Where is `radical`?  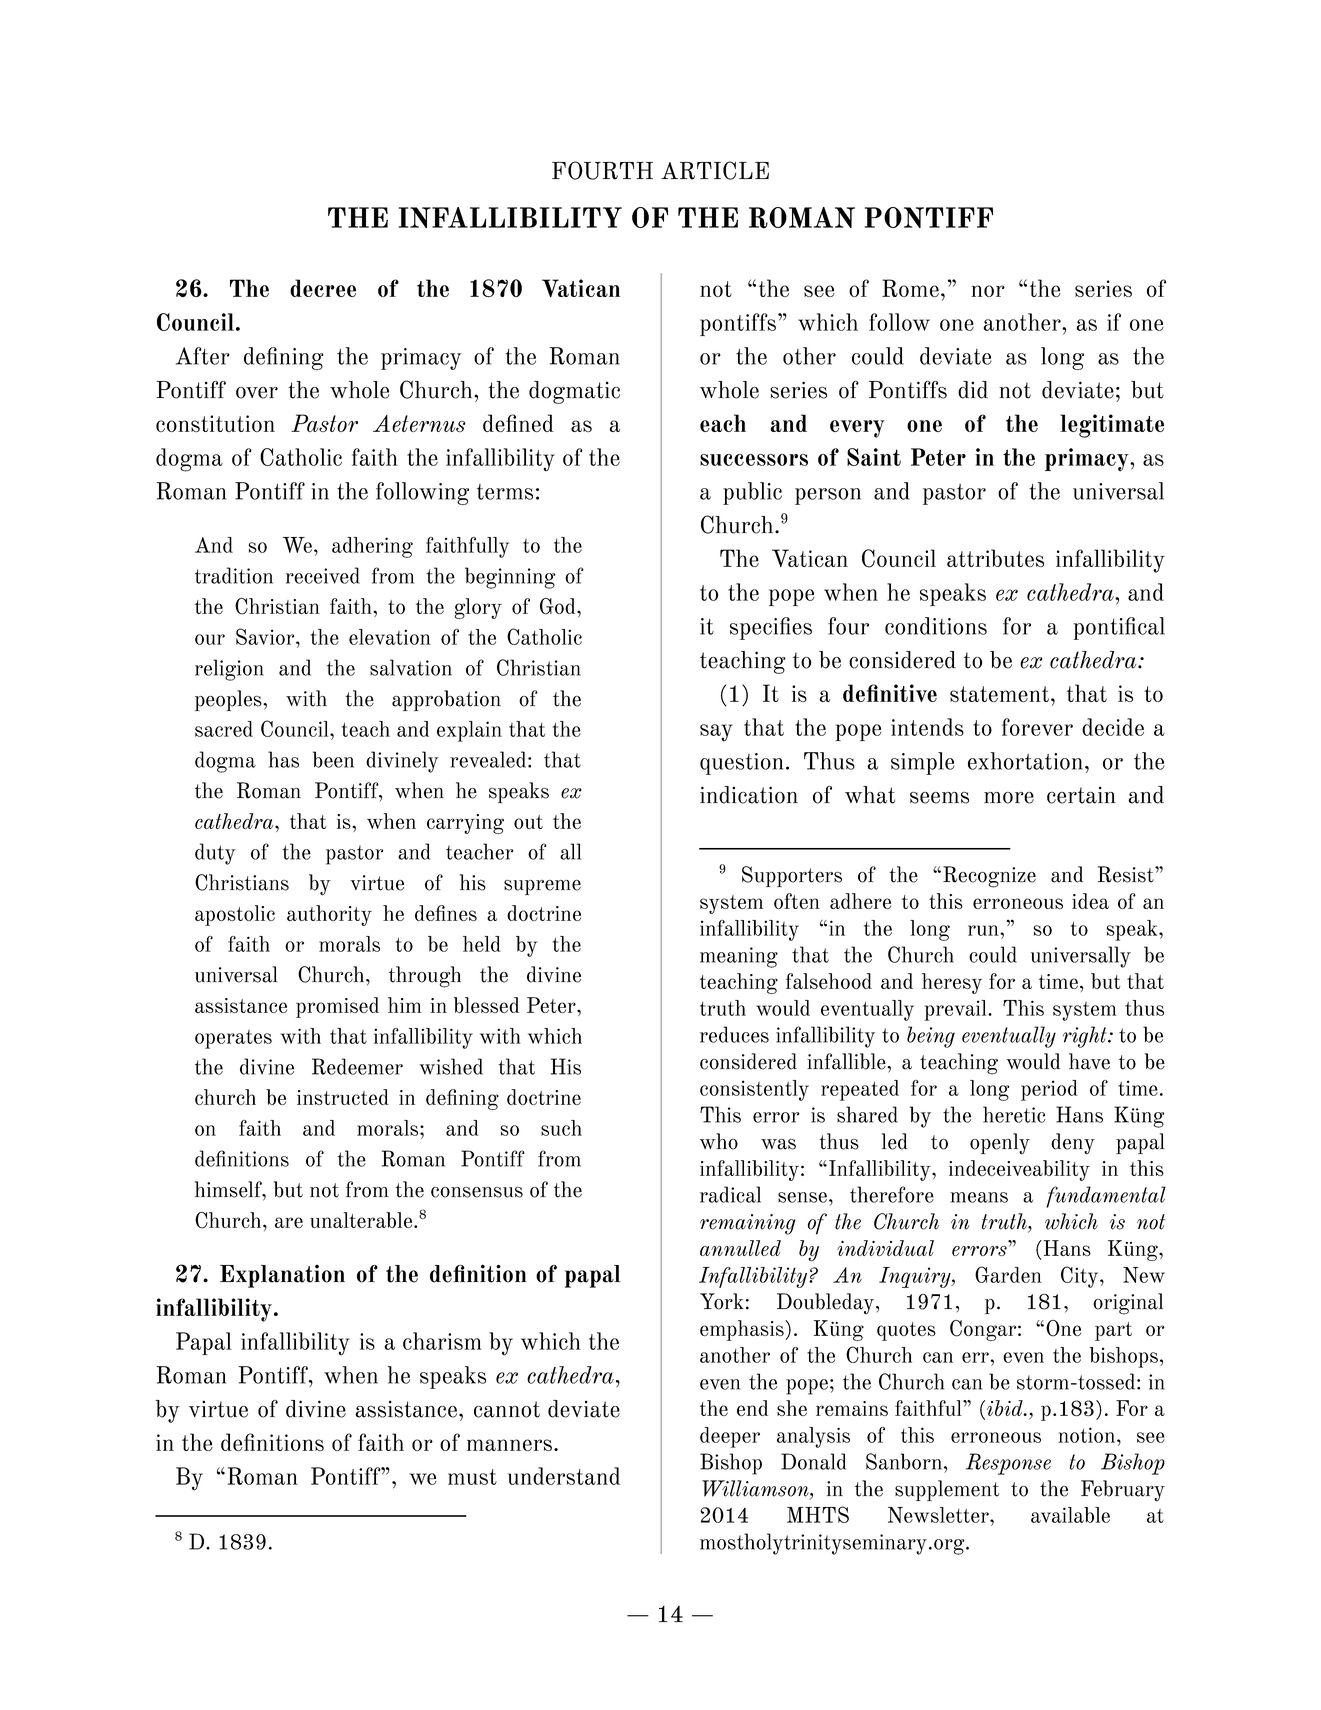
radical is located at coordinates (730, 1194).
